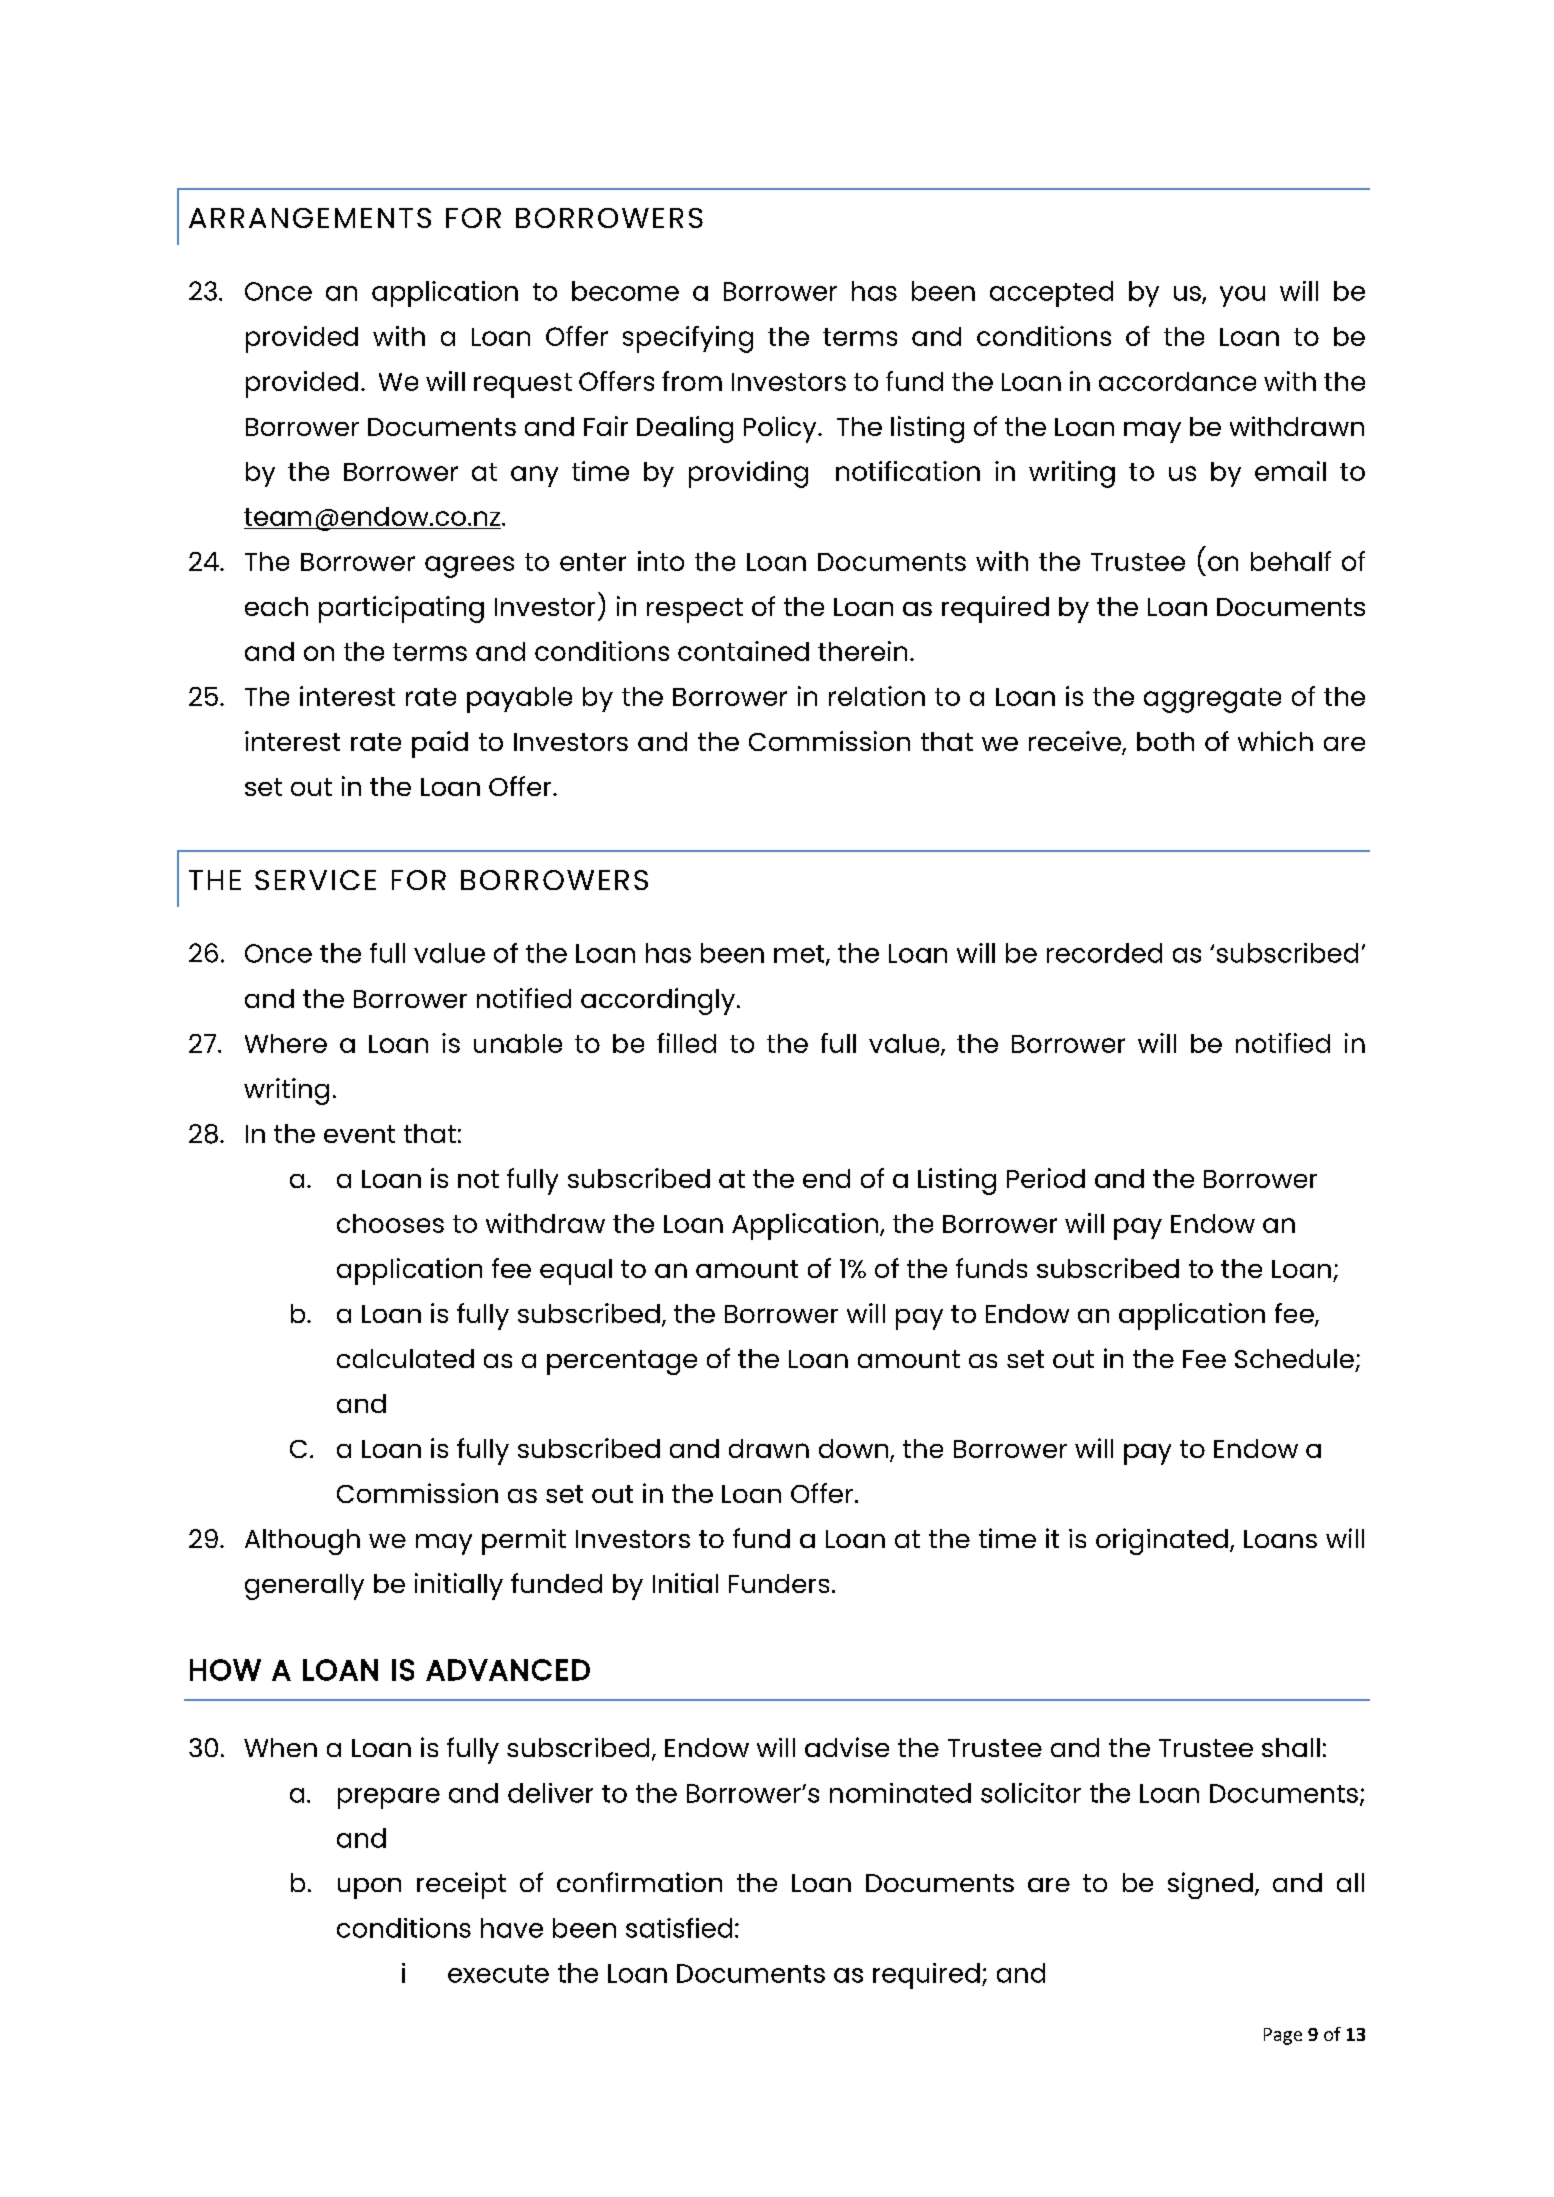  I want to click on specifying, so click(688, 339).
